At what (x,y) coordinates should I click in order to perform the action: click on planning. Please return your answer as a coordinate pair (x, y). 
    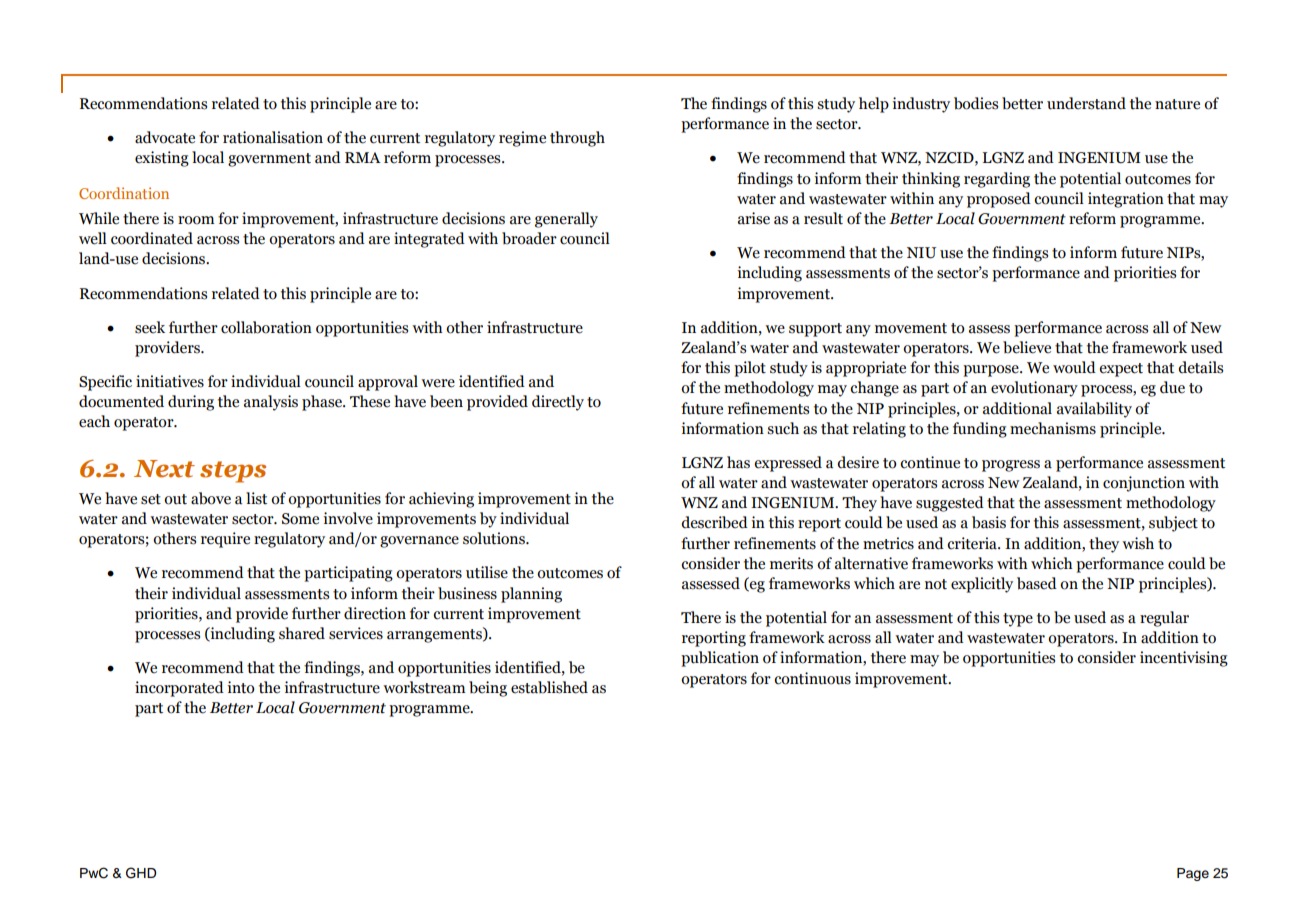
    Looking at the image, I should click on (531, 595).
